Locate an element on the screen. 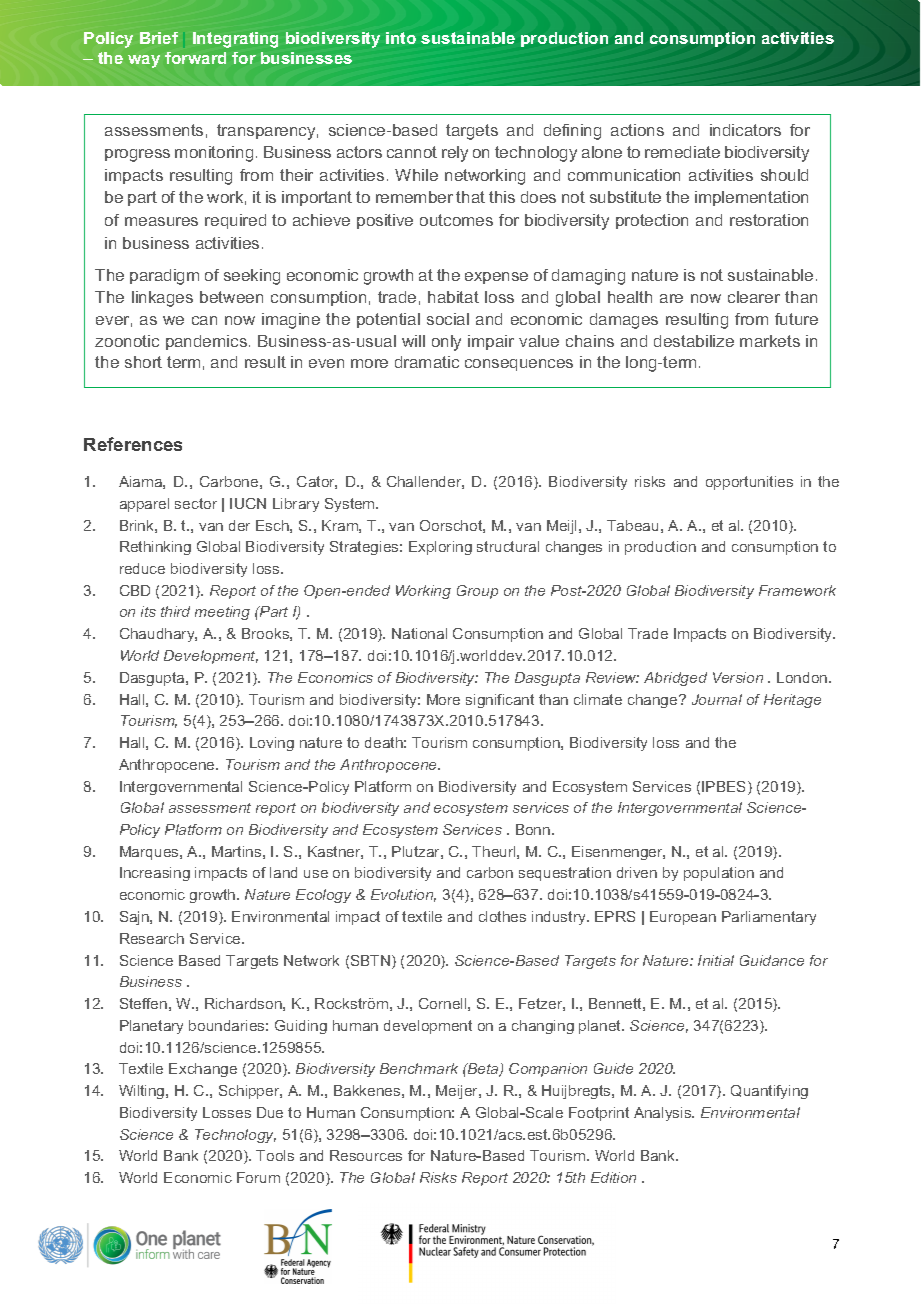 The image size is (924, 1308). Forum is located at coordinates (258, 1177).
